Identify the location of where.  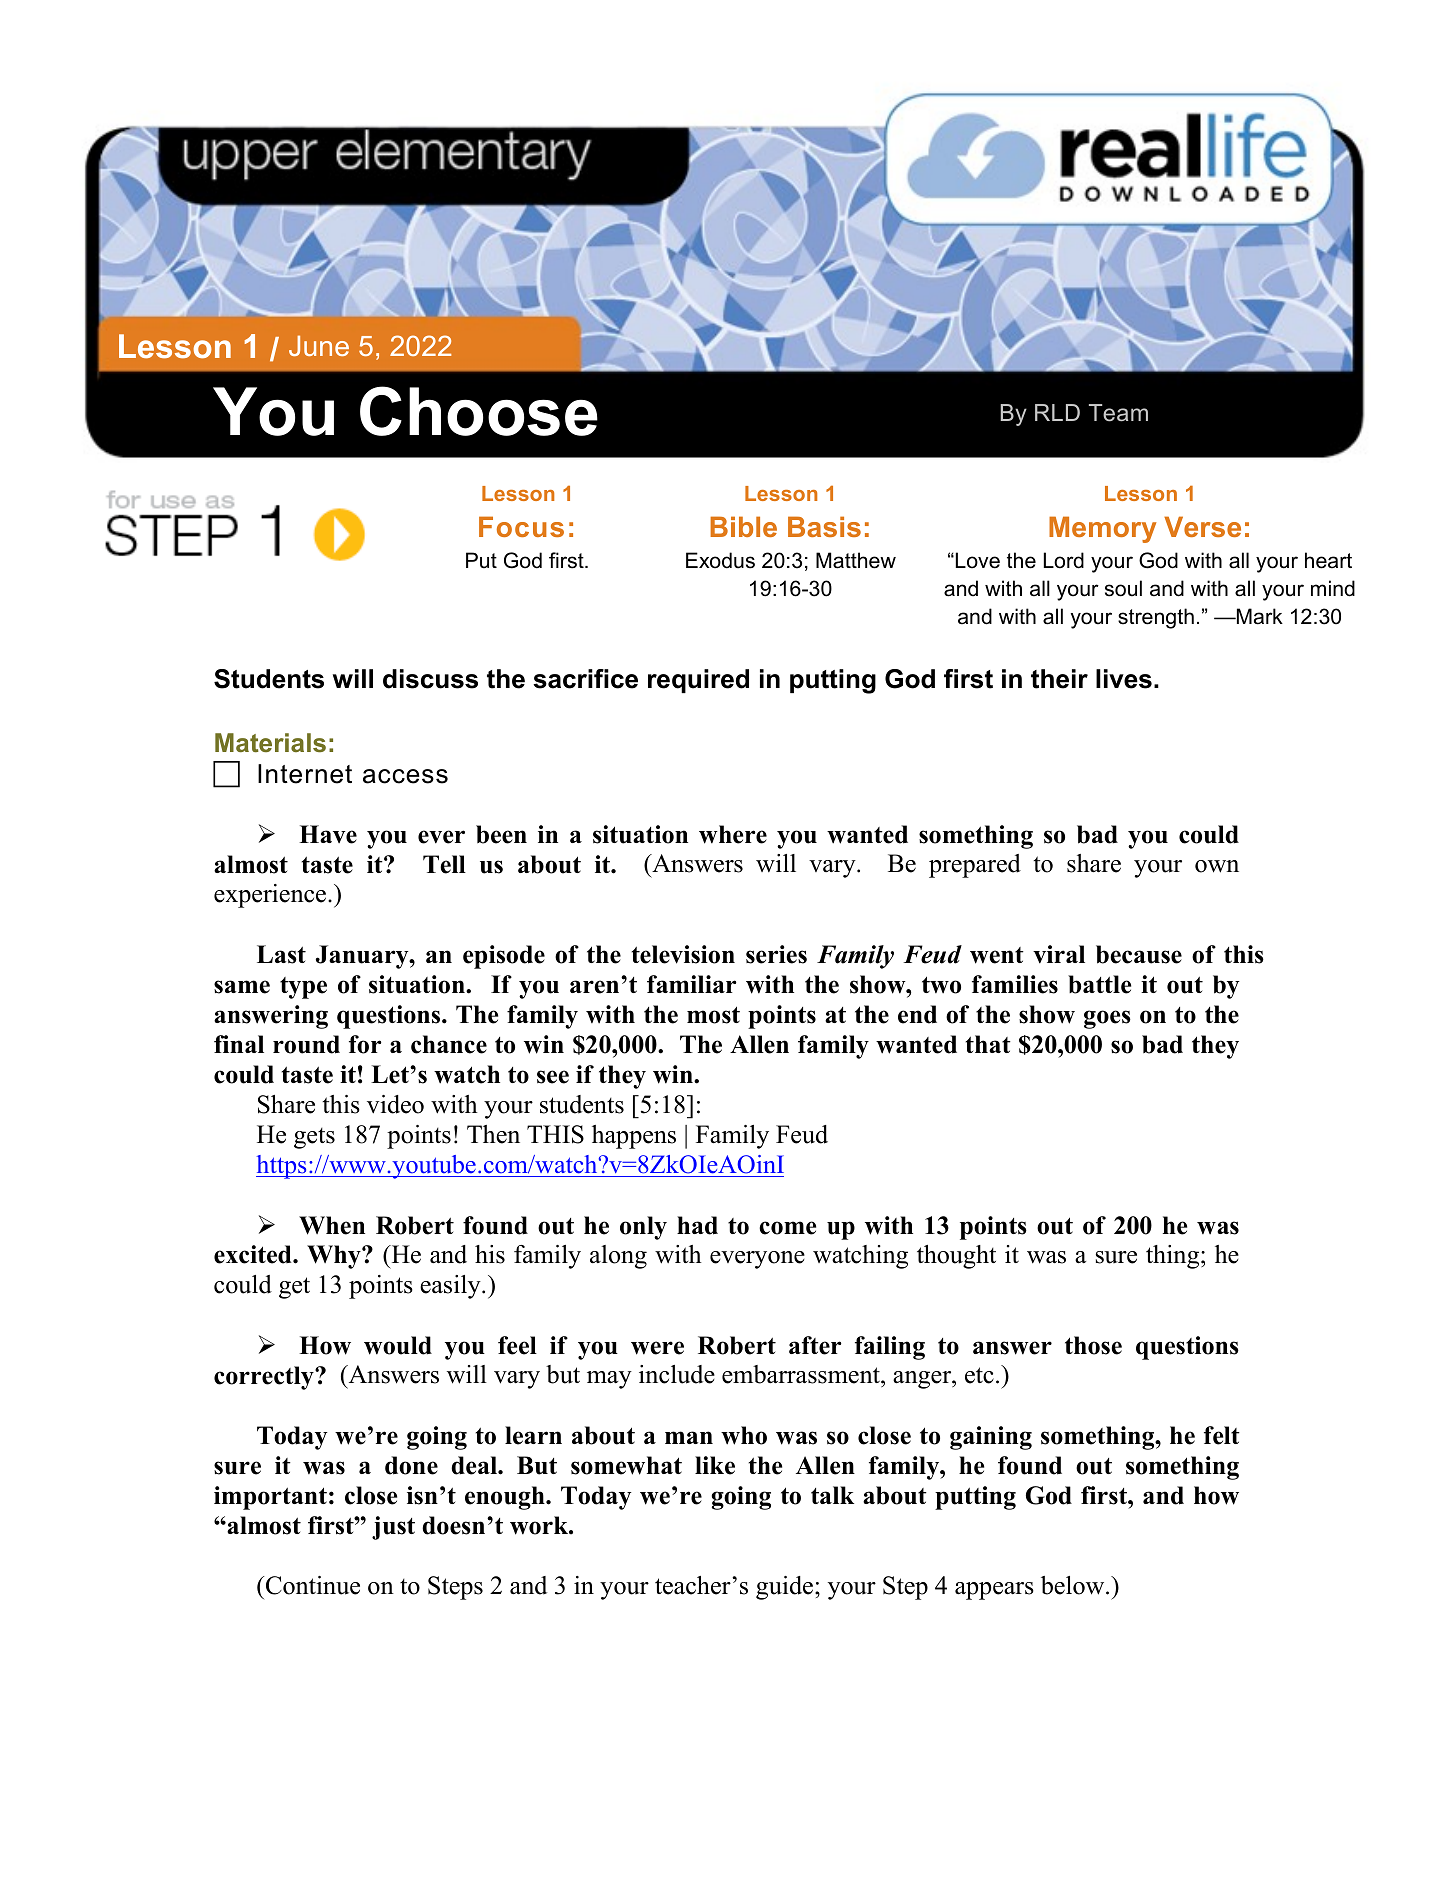
(733, 834).
